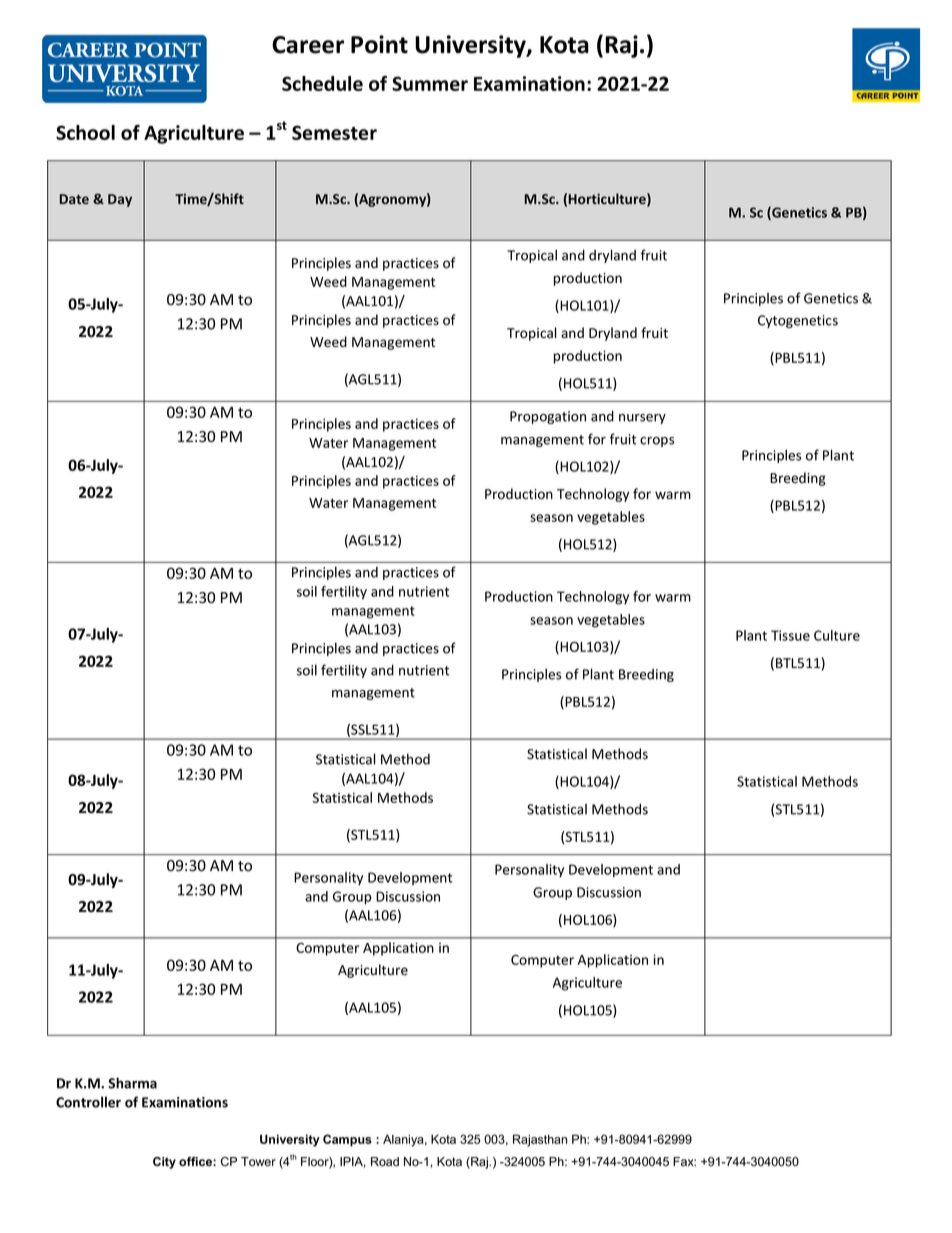 The height and width of the screenshot is (1233, 952). I want to click on Road, so click(385, 1162).
